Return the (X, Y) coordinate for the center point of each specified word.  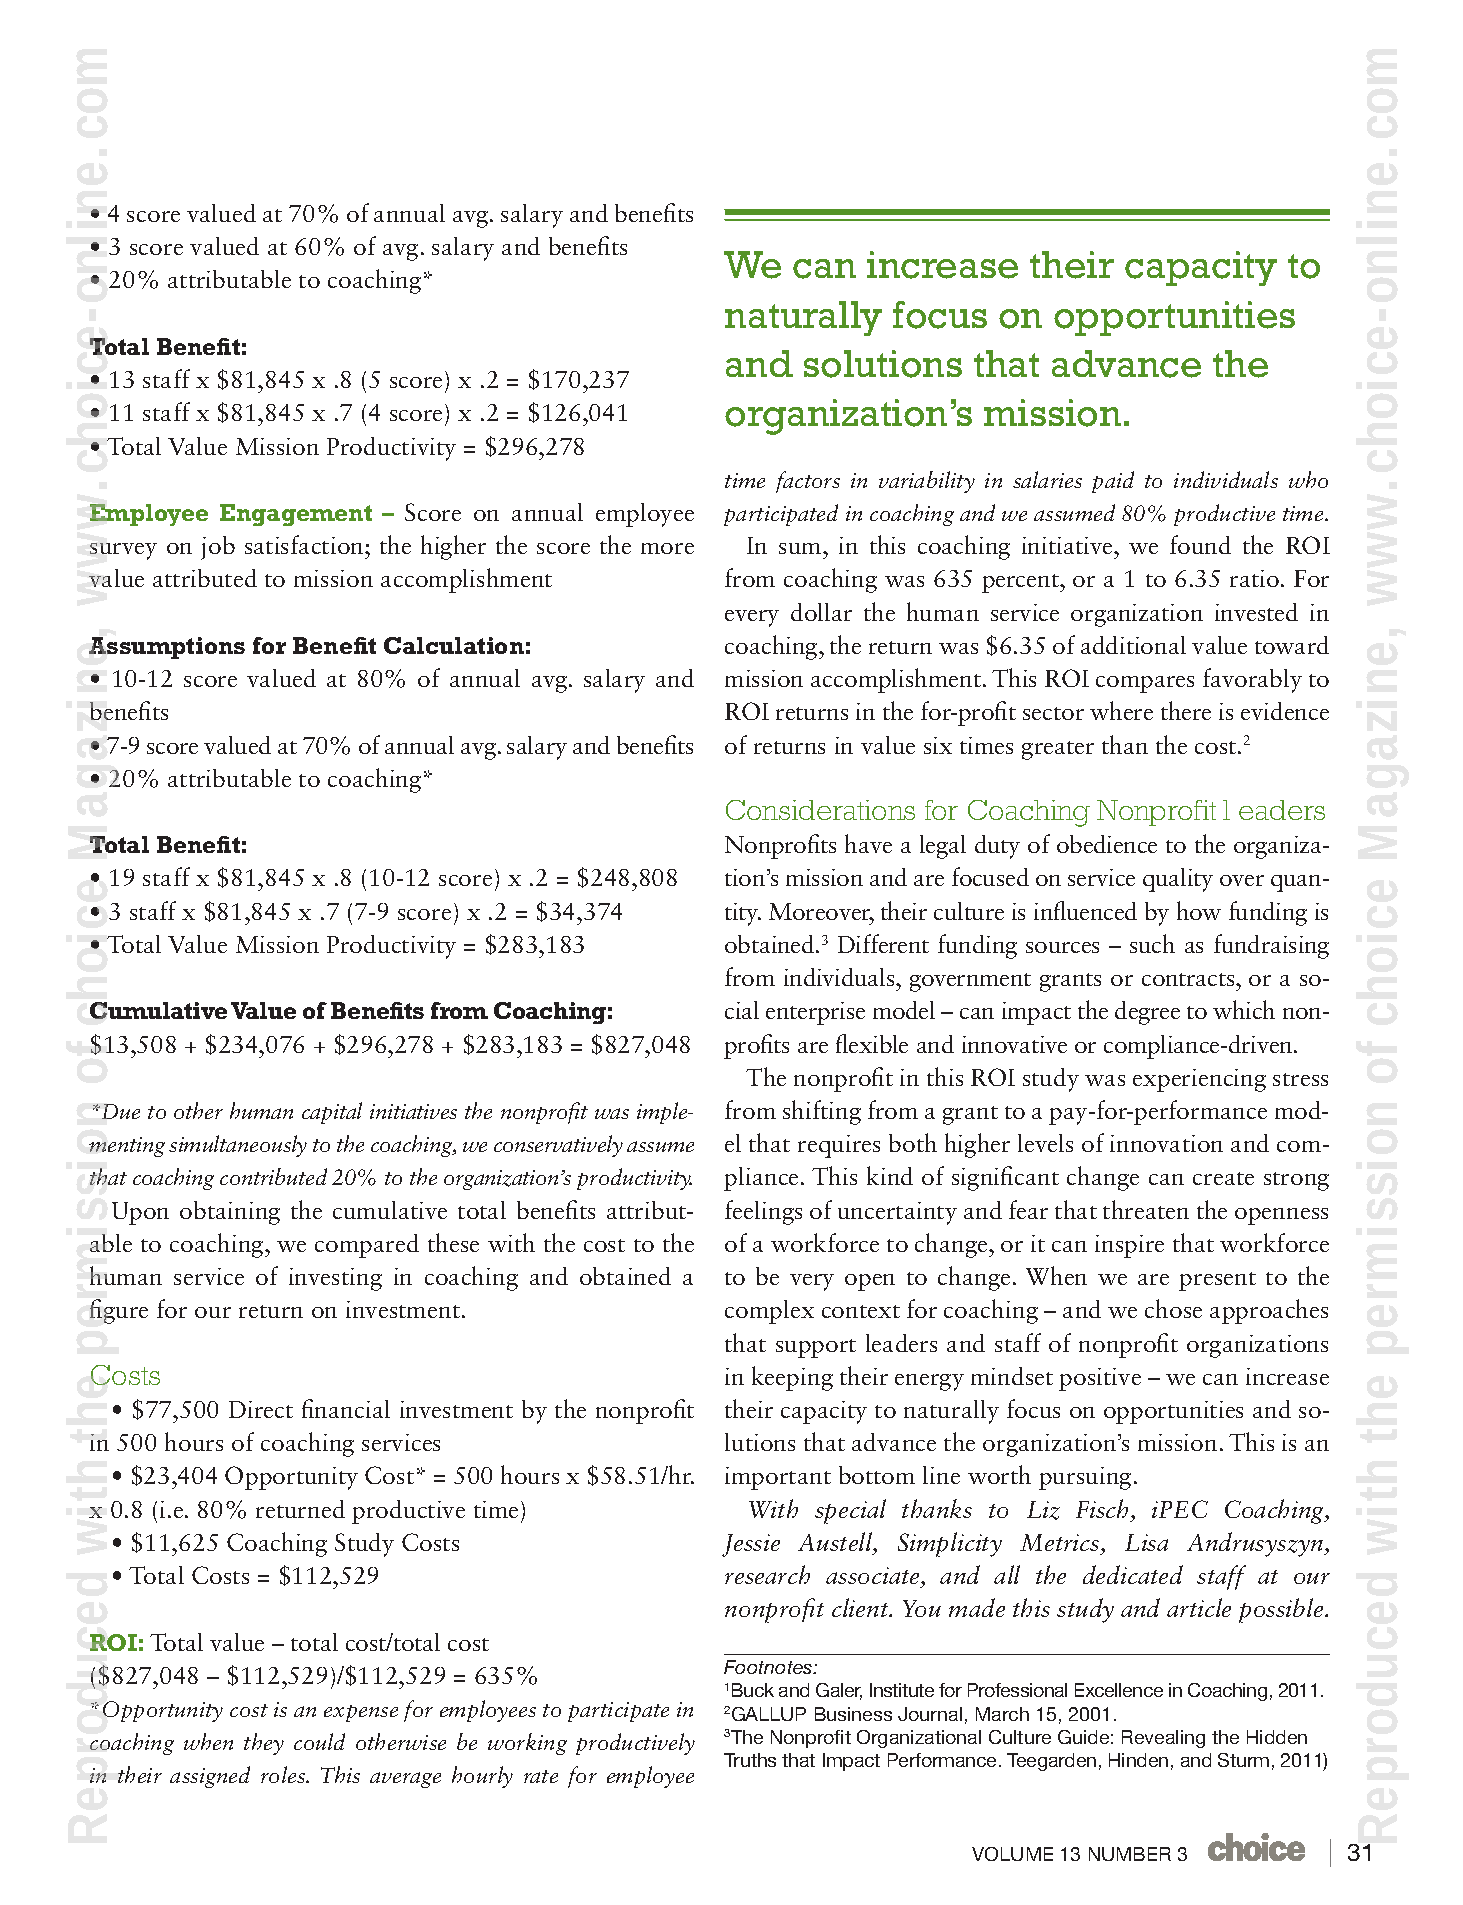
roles (284, 1774)
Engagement (296, 515)
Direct (261, 1409)
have (868, 843)
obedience (1107, 844)
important (778, 1478)
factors (808, 482)
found (1200, 544)
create (1223, 1178)
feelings (763, 1212)
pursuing (1085, 1478)
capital (332, 1113)
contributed (273, 1176)
